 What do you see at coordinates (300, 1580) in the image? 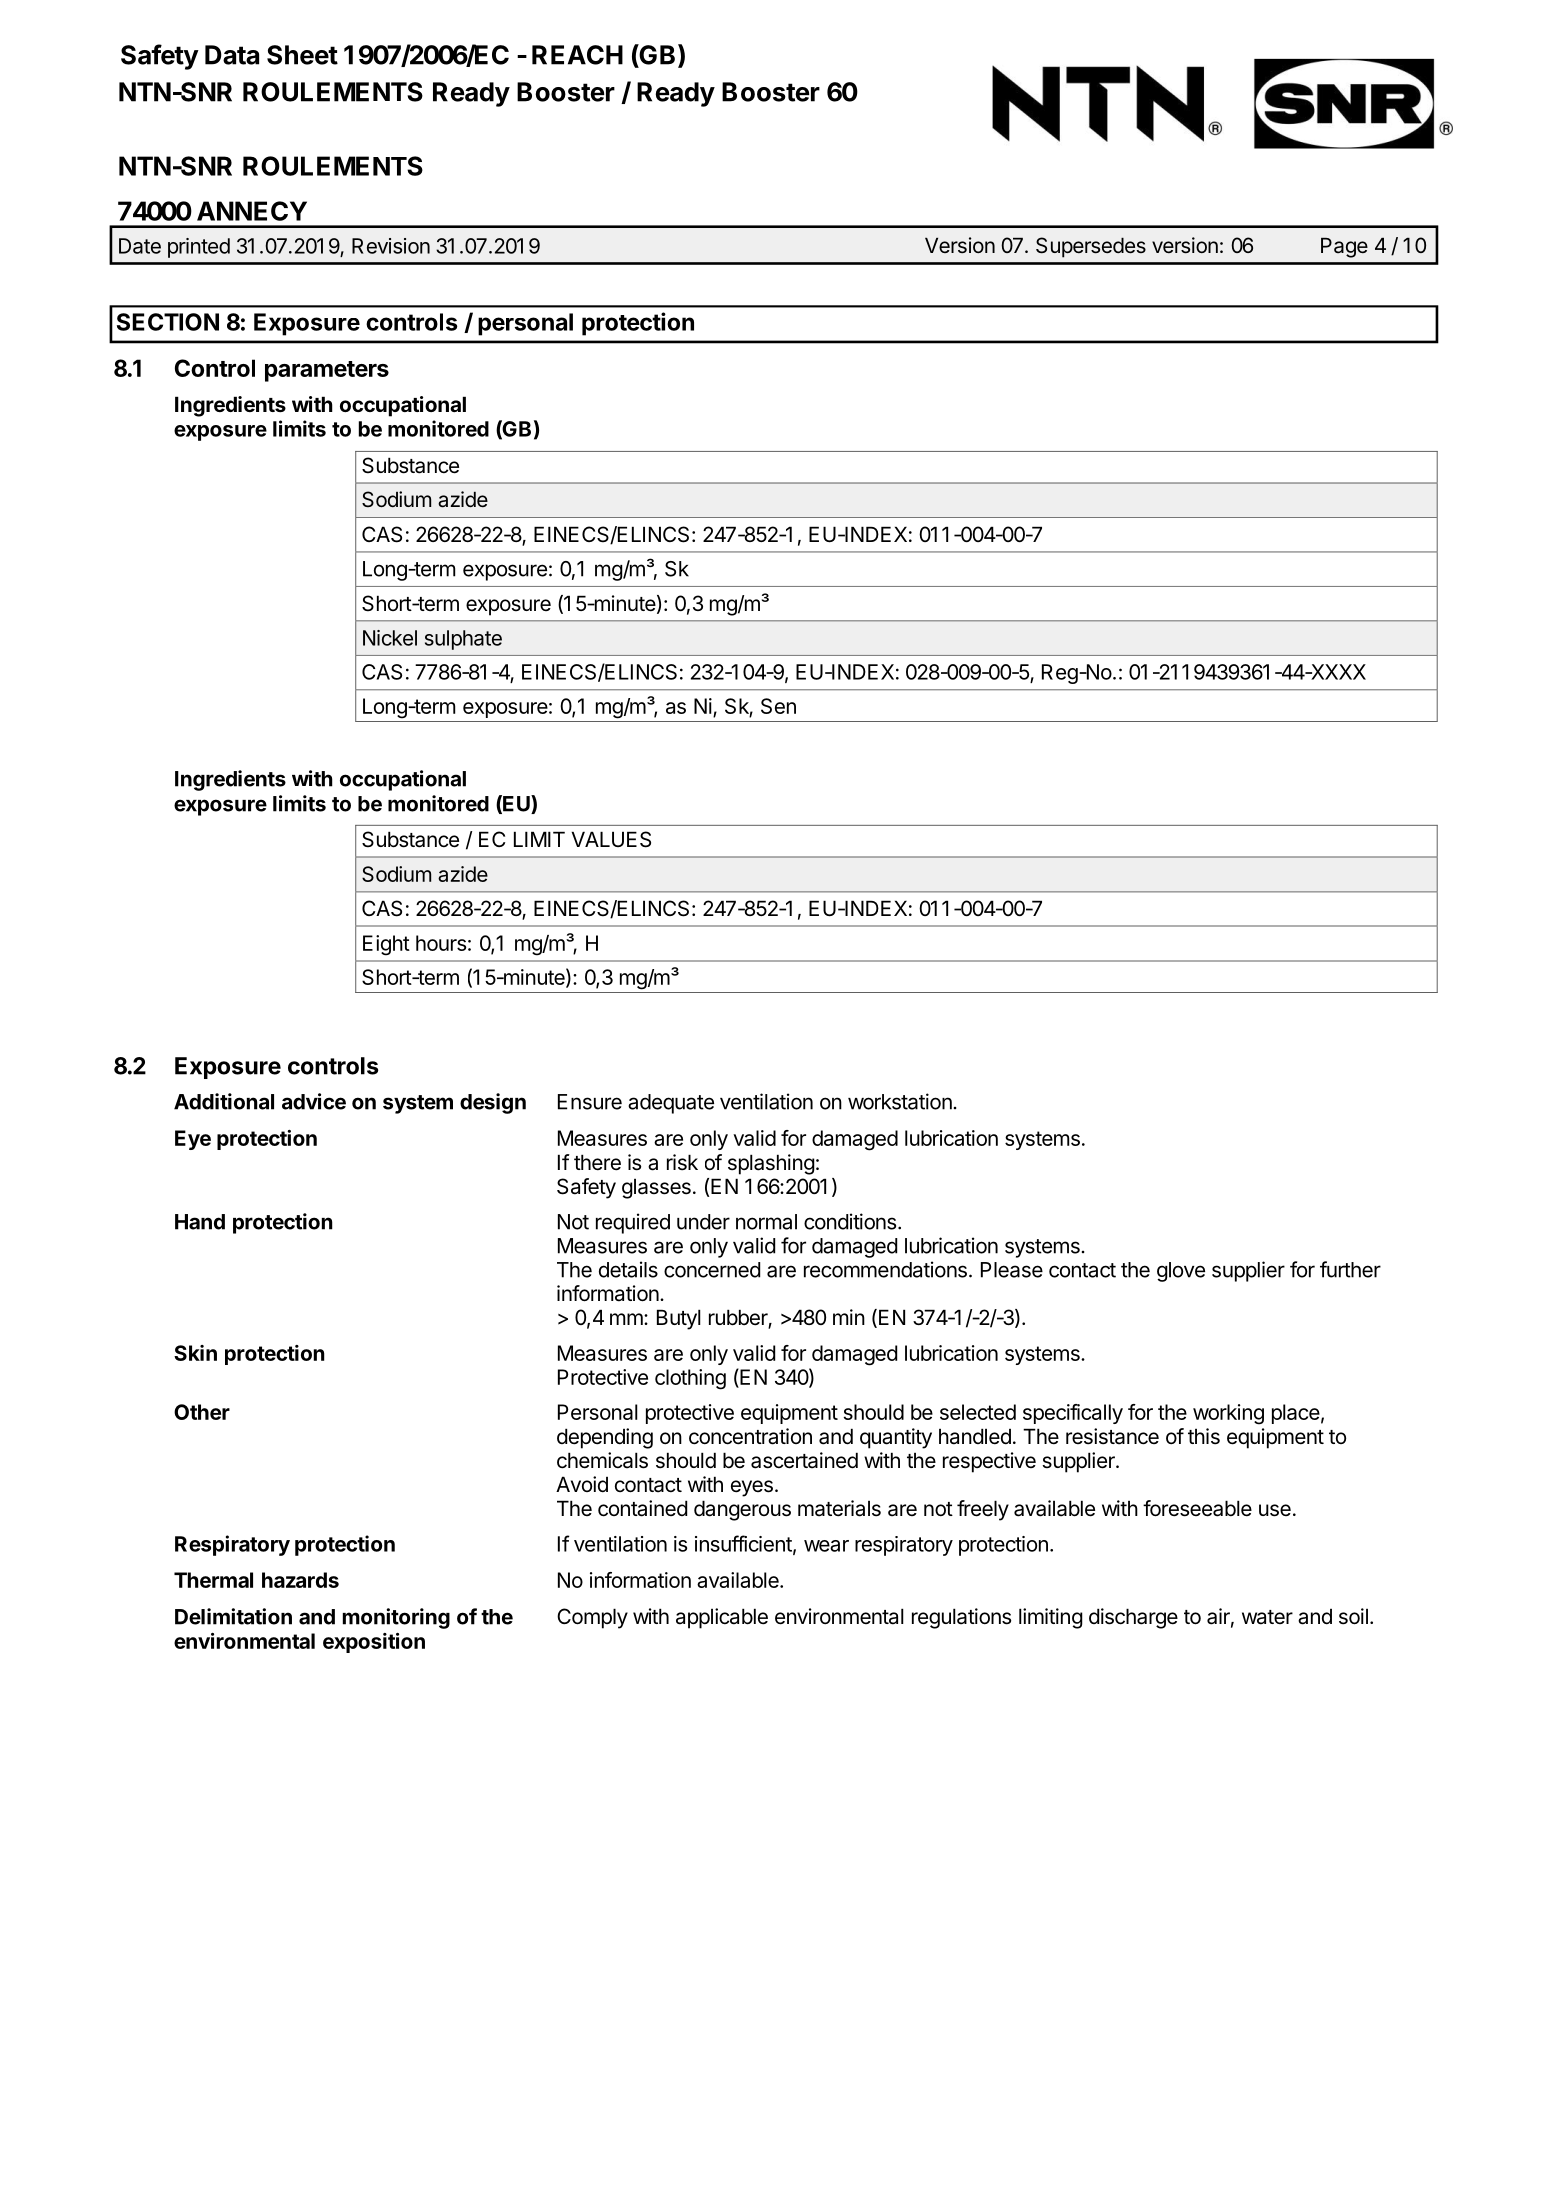
I see `hazards` at bounding box center [300, 1580].
